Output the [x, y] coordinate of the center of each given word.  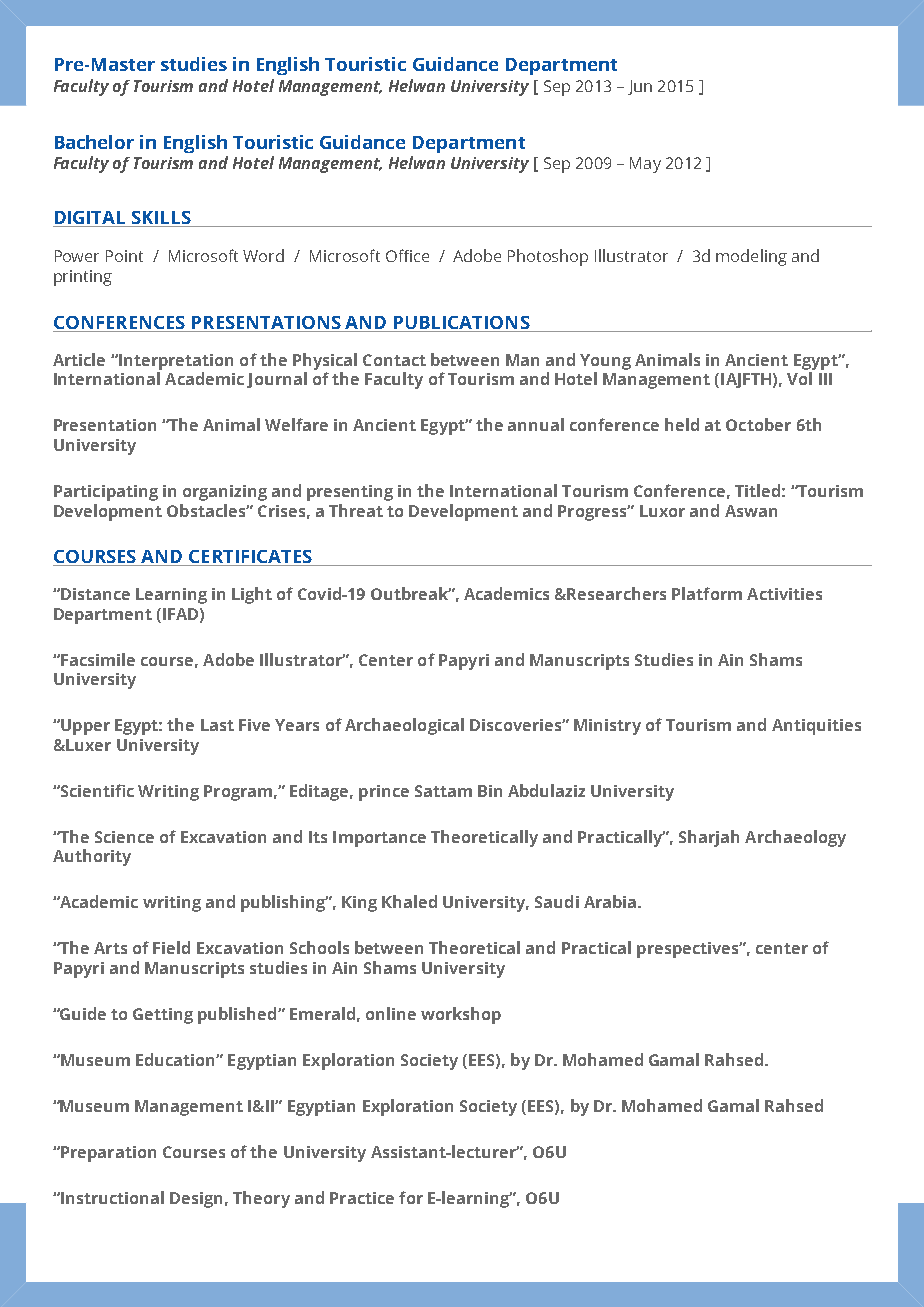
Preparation [107, 1154]
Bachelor [94, 142]
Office [407, 255]
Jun [640, 87]
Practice [362, 1198]
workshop [461, 1015]
